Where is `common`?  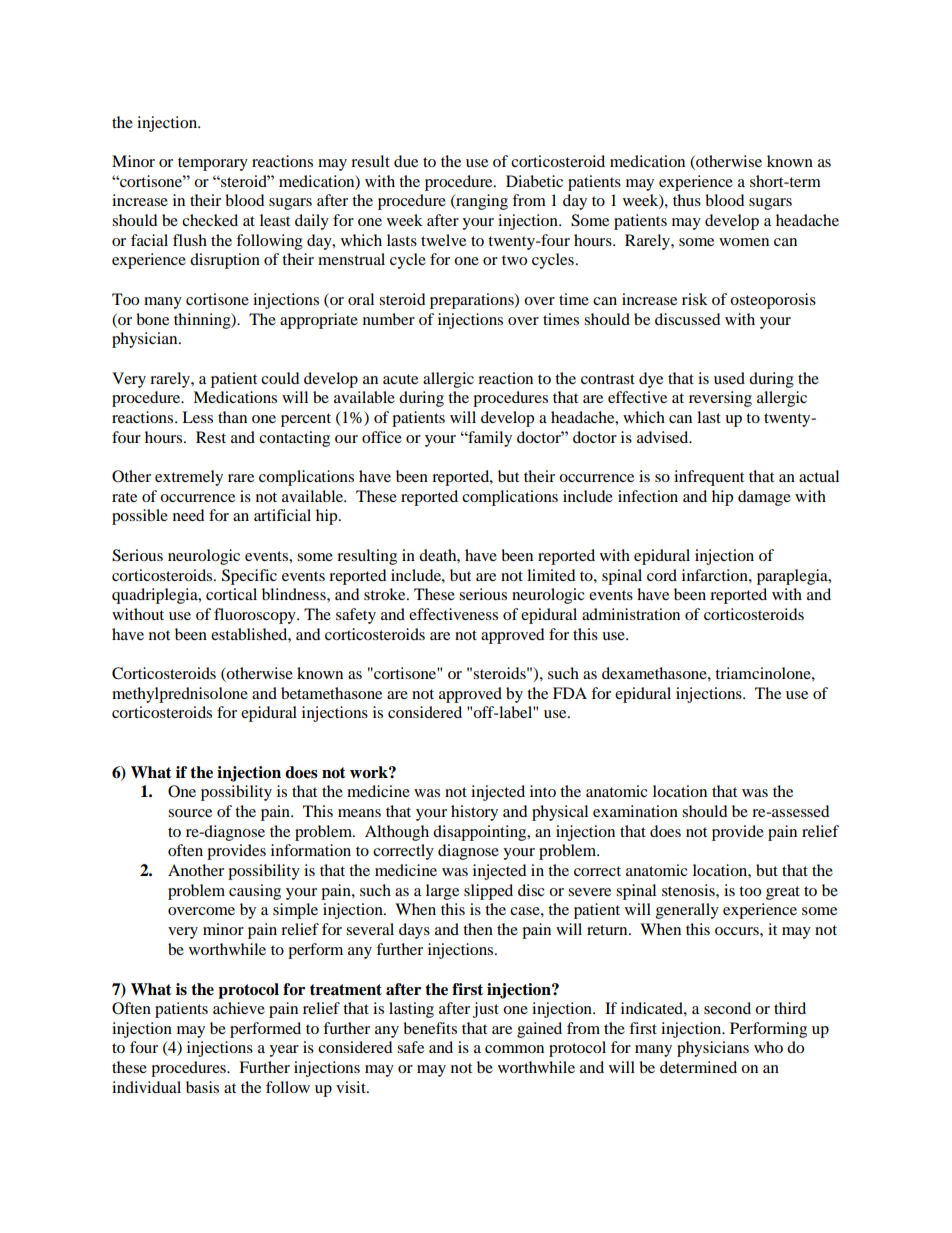
common is located at coordinates (514, 1049).
